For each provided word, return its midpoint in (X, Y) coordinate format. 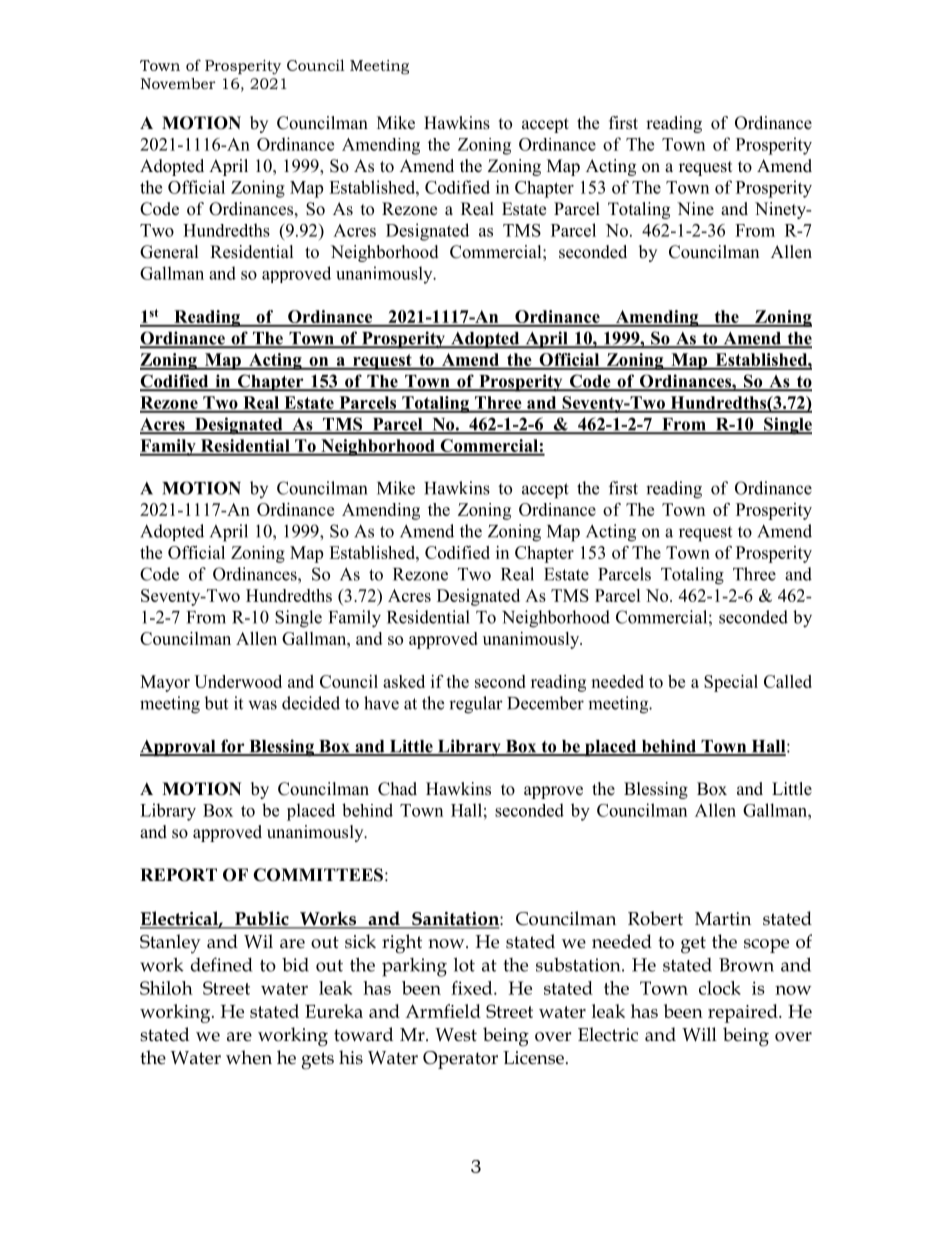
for (233, 747)
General (169, 252)
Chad (397, 789)
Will (699, 1034)
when (249, 1057)
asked (404, 681)
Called (788, 681)
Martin (723, 919)
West (456, 1035)
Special (731, 683)
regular (476, 705)
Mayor (165, 683)
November (178, 83)
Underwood (238, 681)
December (545, 703)
